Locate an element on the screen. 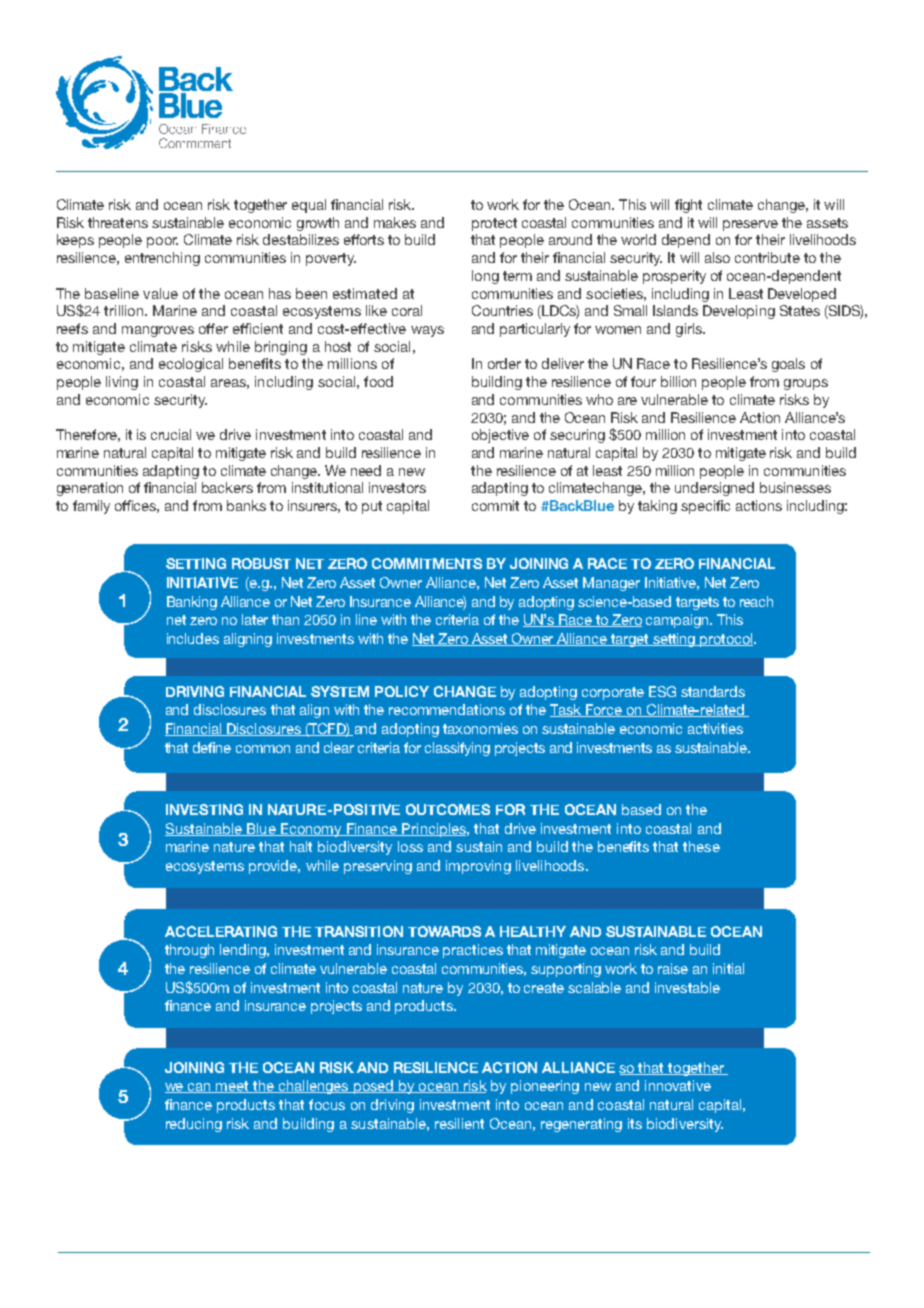  POLICY is located at coordinates (402, 691).
